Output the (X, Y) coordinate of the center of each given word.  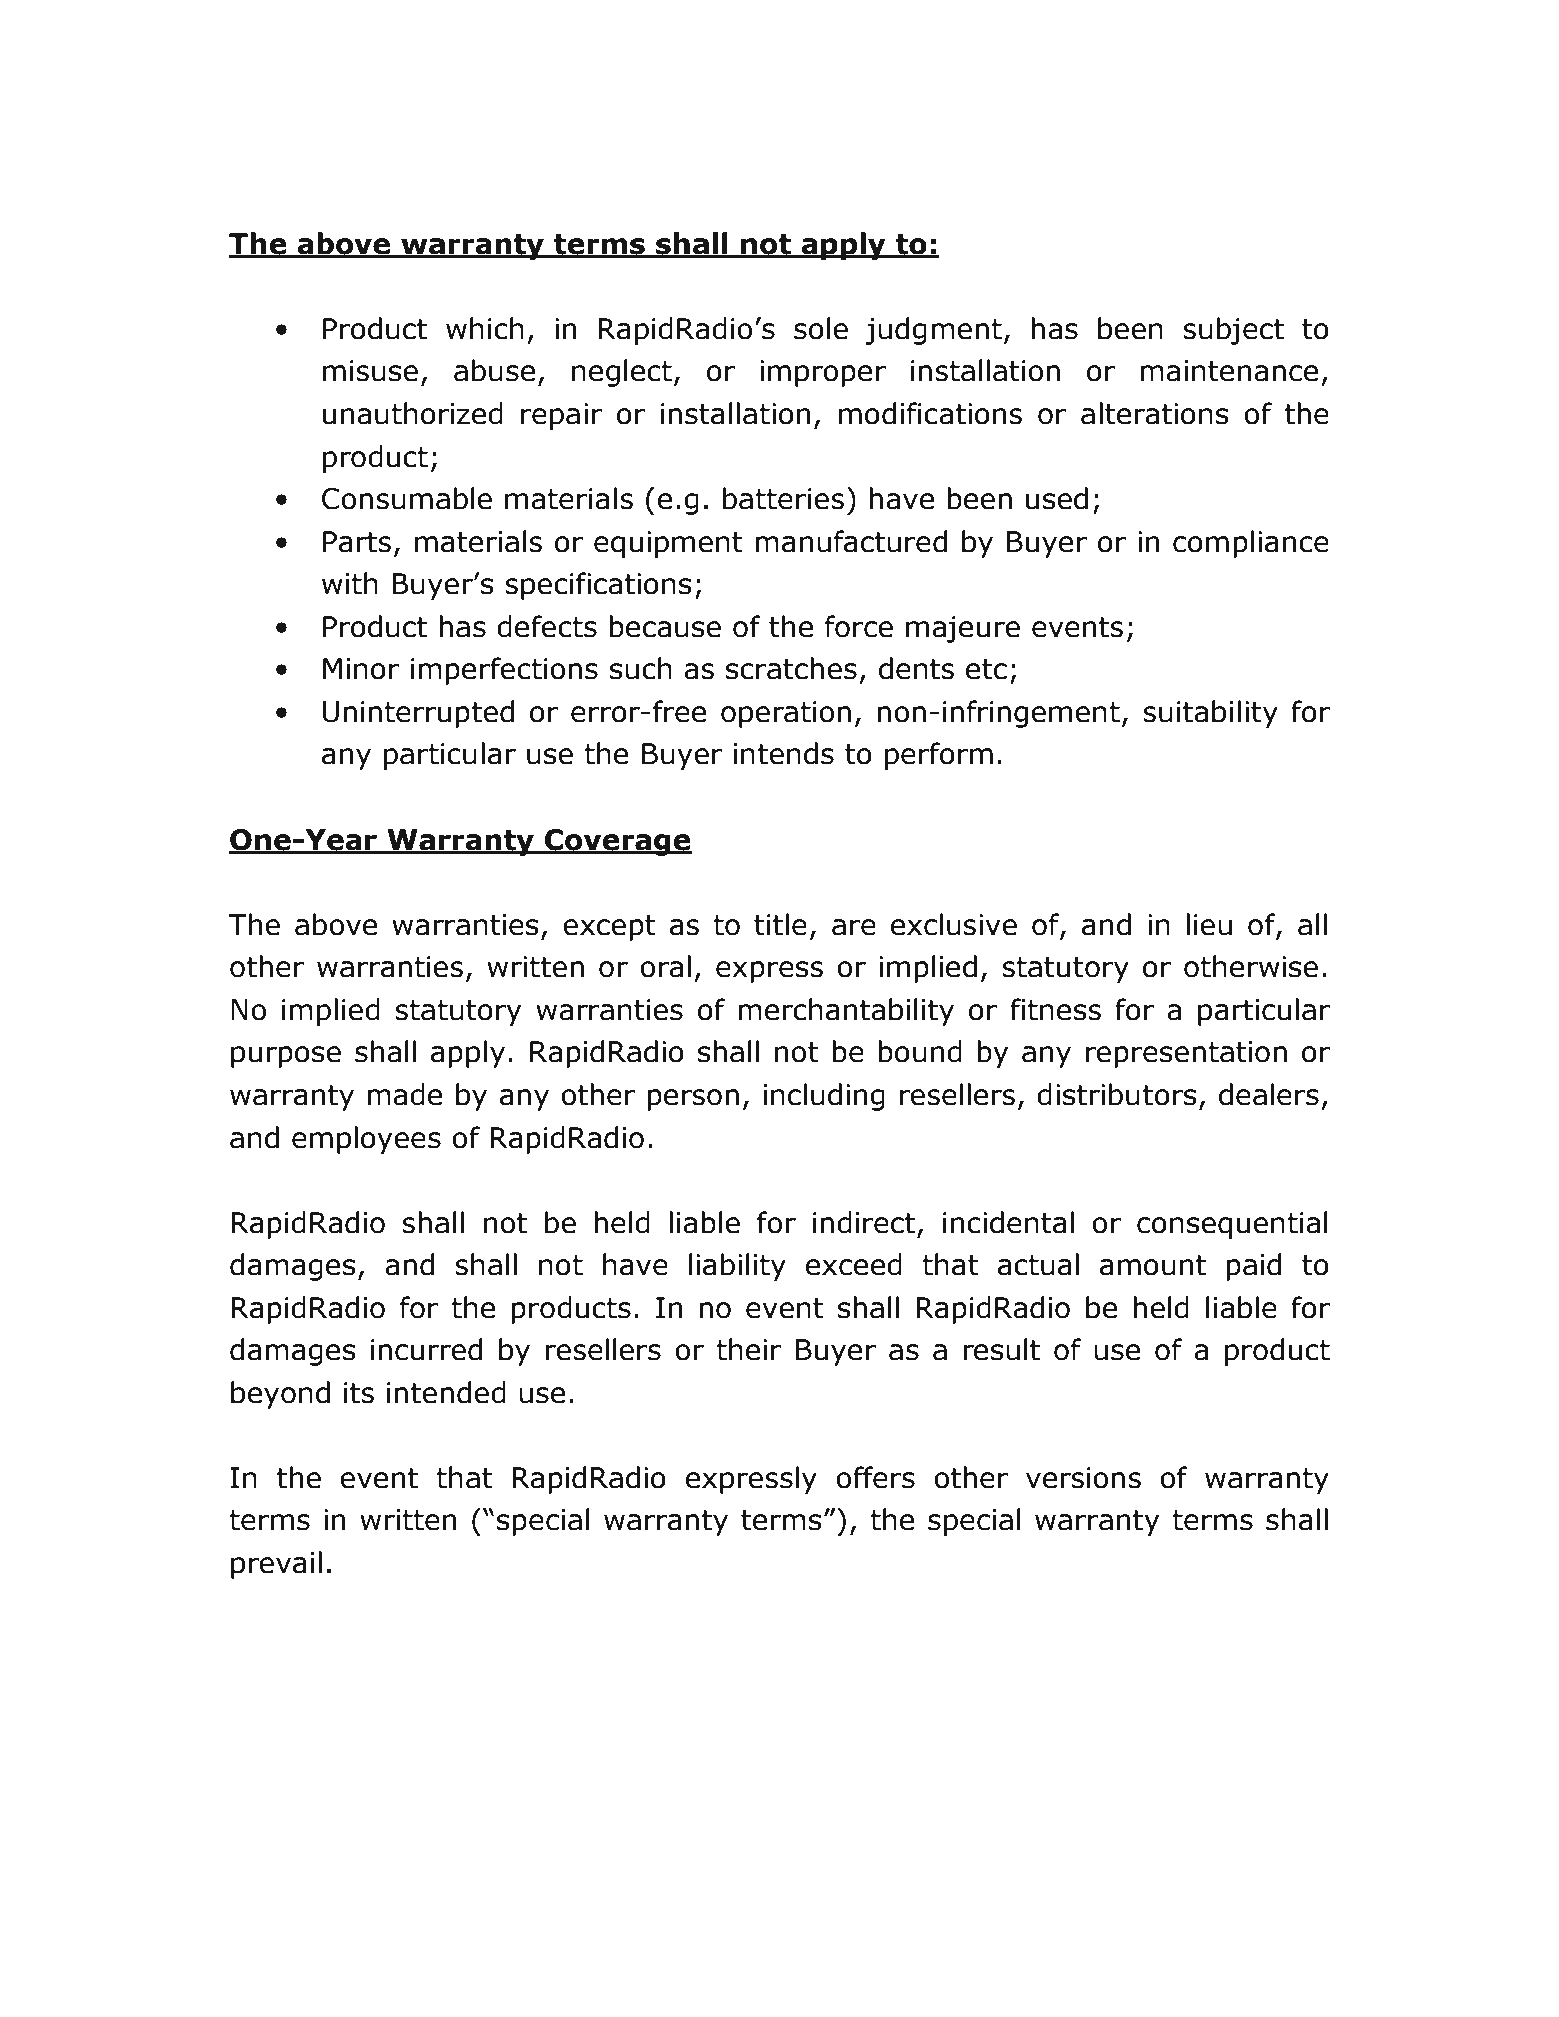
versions (1083, 1478)
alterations (1155, 413)
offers (875, 1477)
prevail (276, 1565)
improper (823, 373)
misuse (370, 371)
